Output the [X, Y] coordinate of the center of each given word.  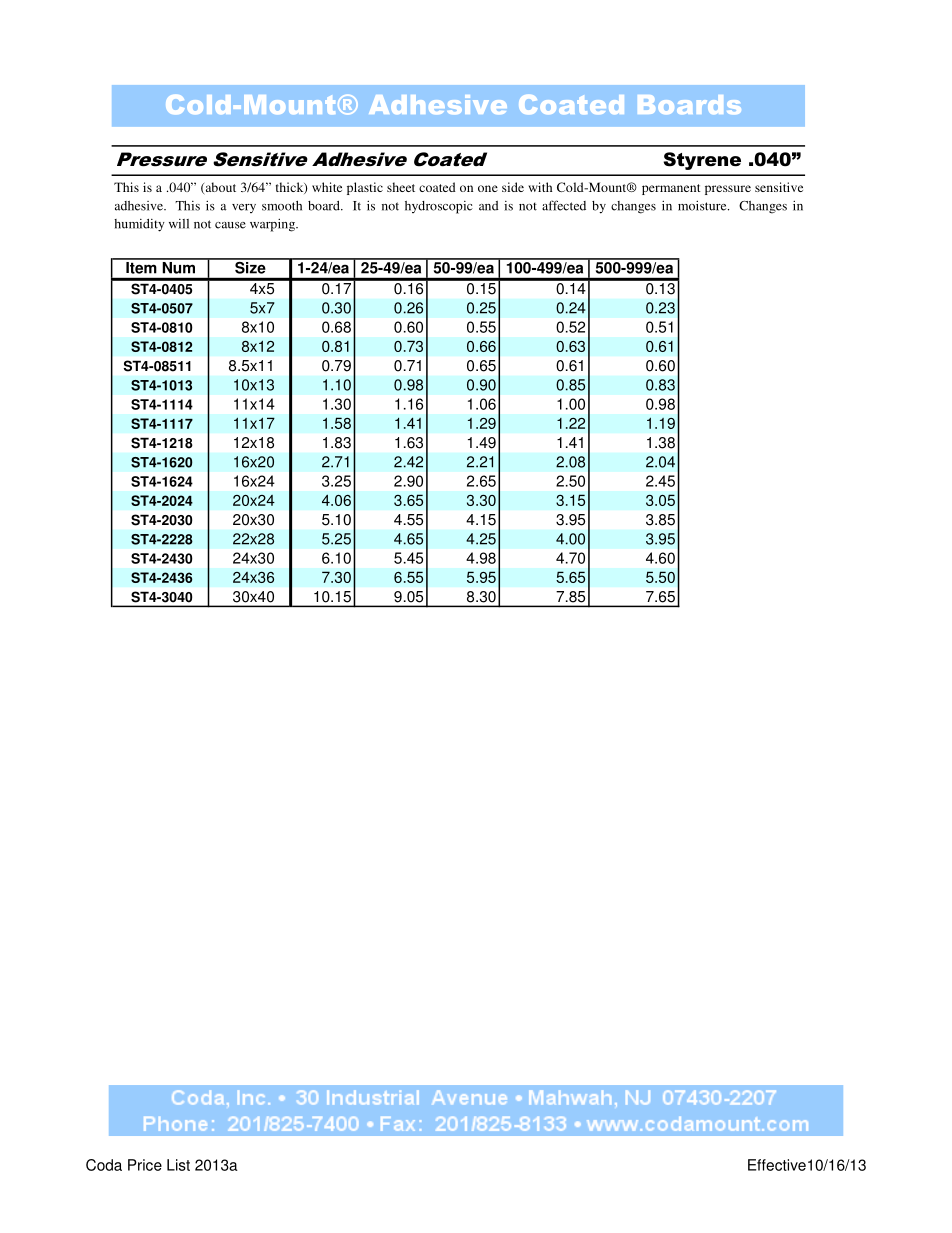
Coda [104, 1165]
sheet [401, 187]
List [178, 1165]
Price [145, 1165]
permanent [671, 189]
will [179, 224]
